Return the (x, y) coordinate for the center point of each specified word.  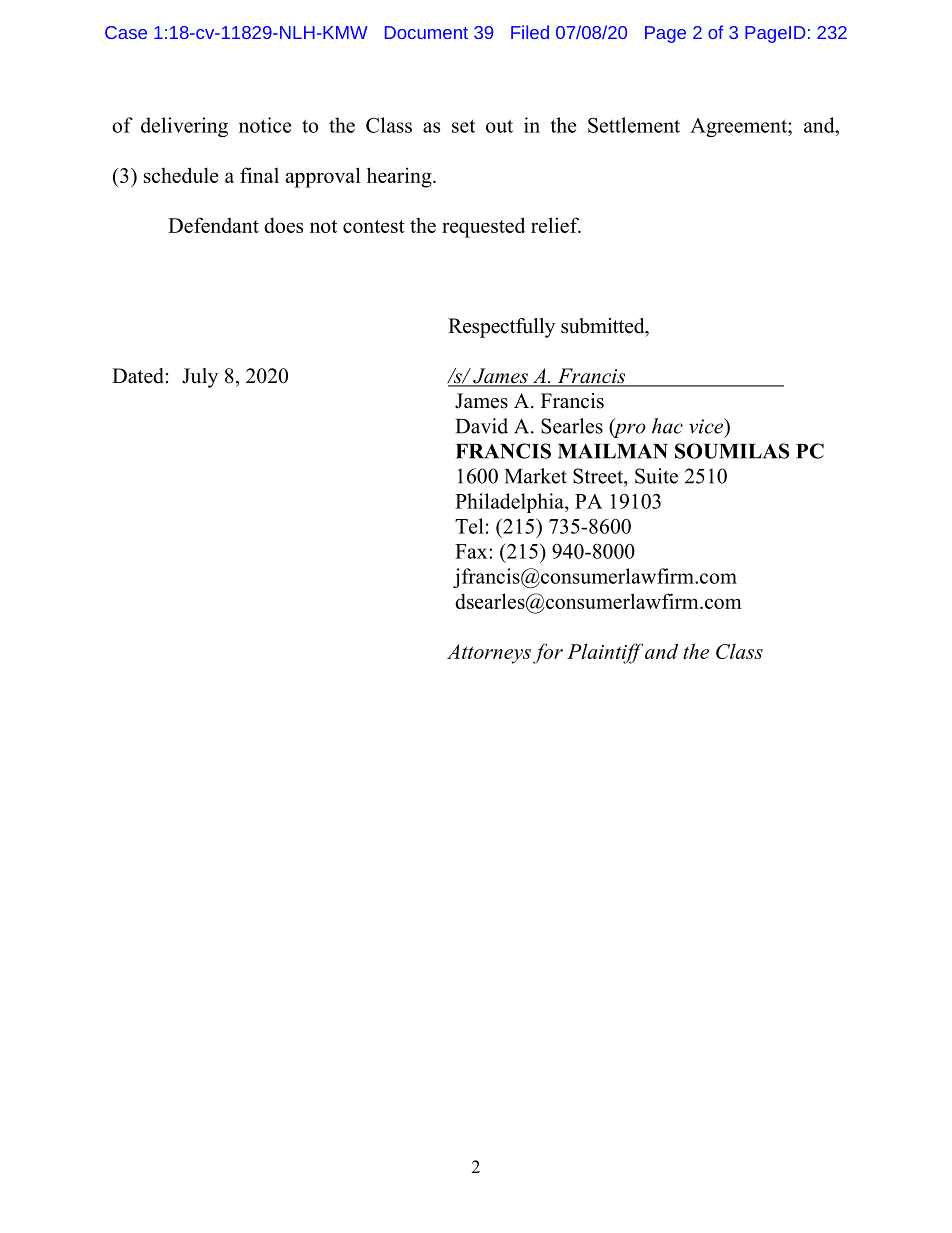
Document (426, 32)
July (200, 378)
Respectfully (501, 328)
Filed (530, 32)
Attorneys (489, 654)
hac (667, 426)
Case (126, 32)
